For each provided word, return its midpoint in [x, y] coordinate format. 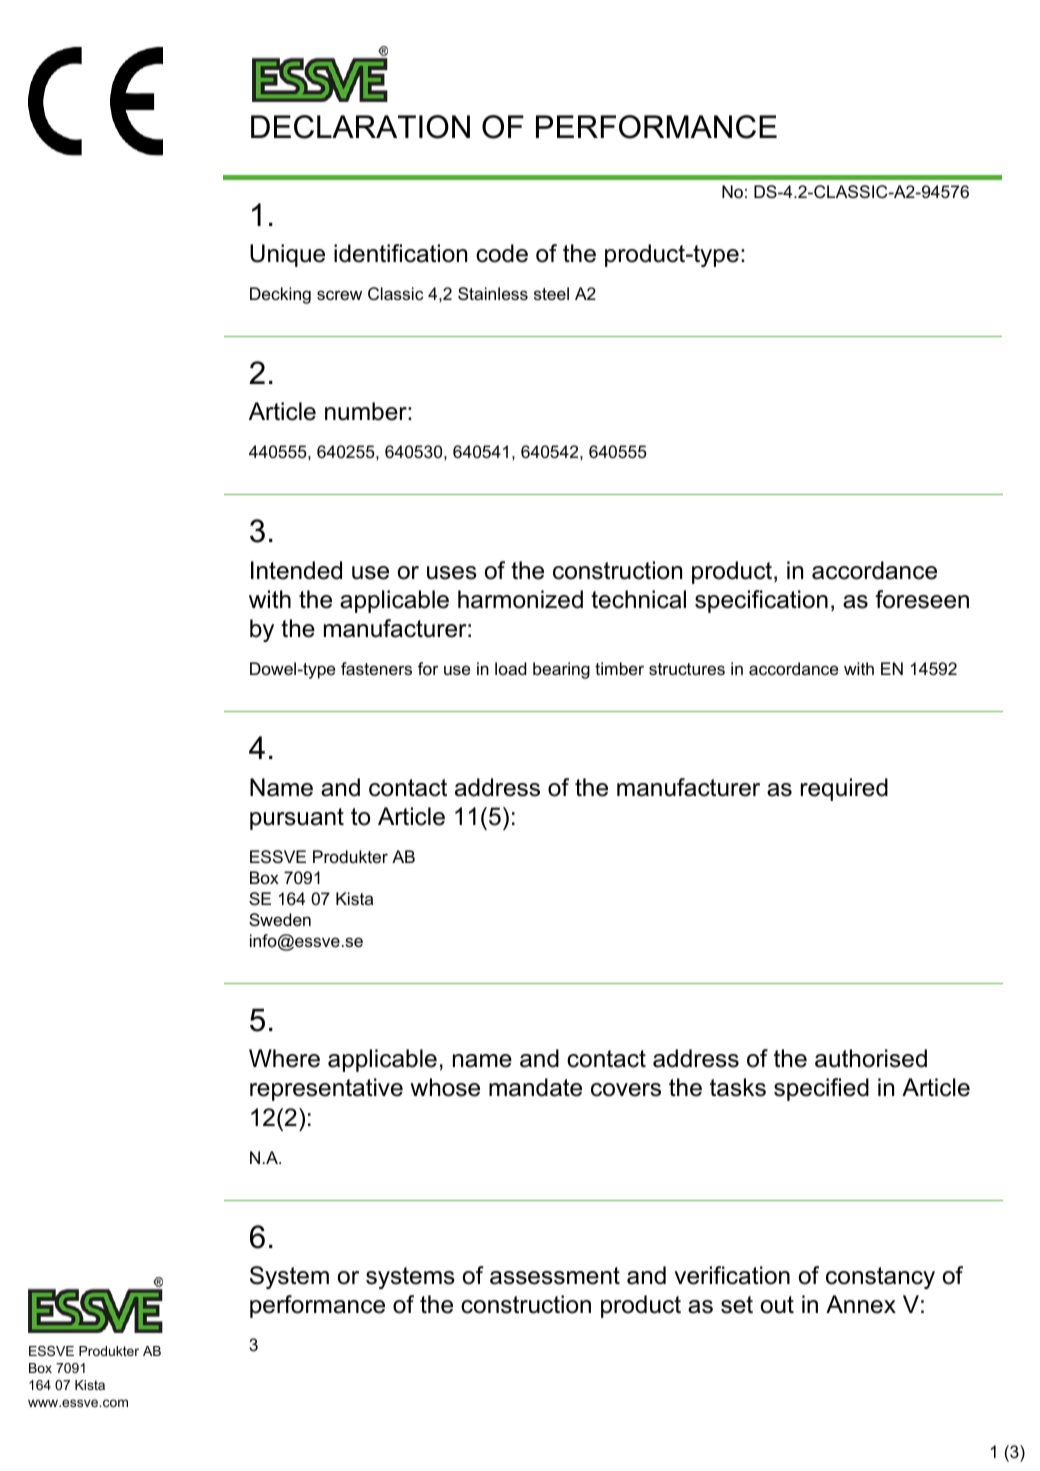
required [844, 789]
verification [732, 1275]
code [502, 253]
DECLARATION [360, 127]
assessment [555, 1276]
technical [638, 599]
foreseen [922, 599]
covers [626, 1090]
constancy [880, 1278]
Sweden [280, 919]
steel [551, 293]
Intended [296, 570]
